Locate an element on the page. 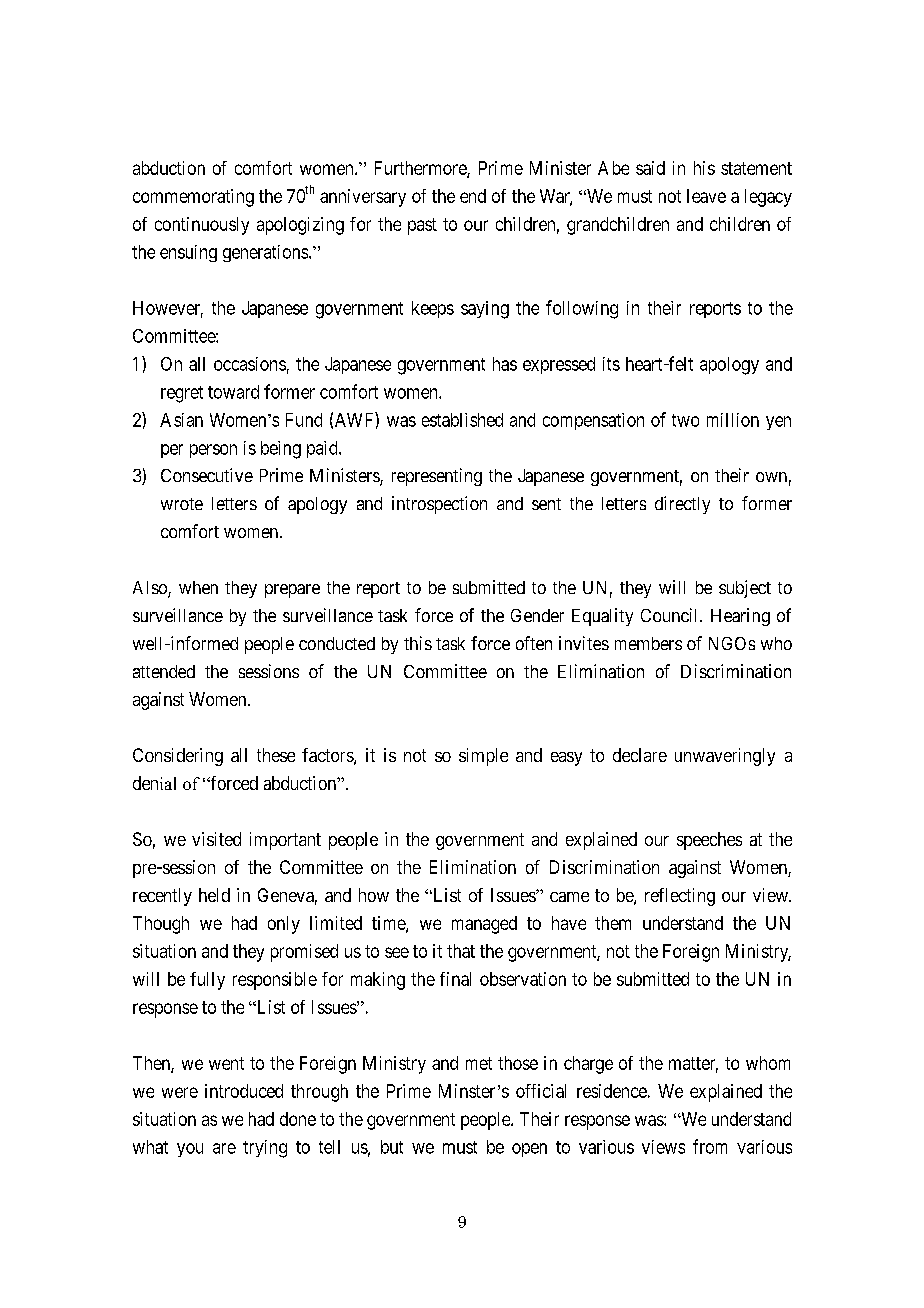  introspection is located at coordinates (439, 505).
